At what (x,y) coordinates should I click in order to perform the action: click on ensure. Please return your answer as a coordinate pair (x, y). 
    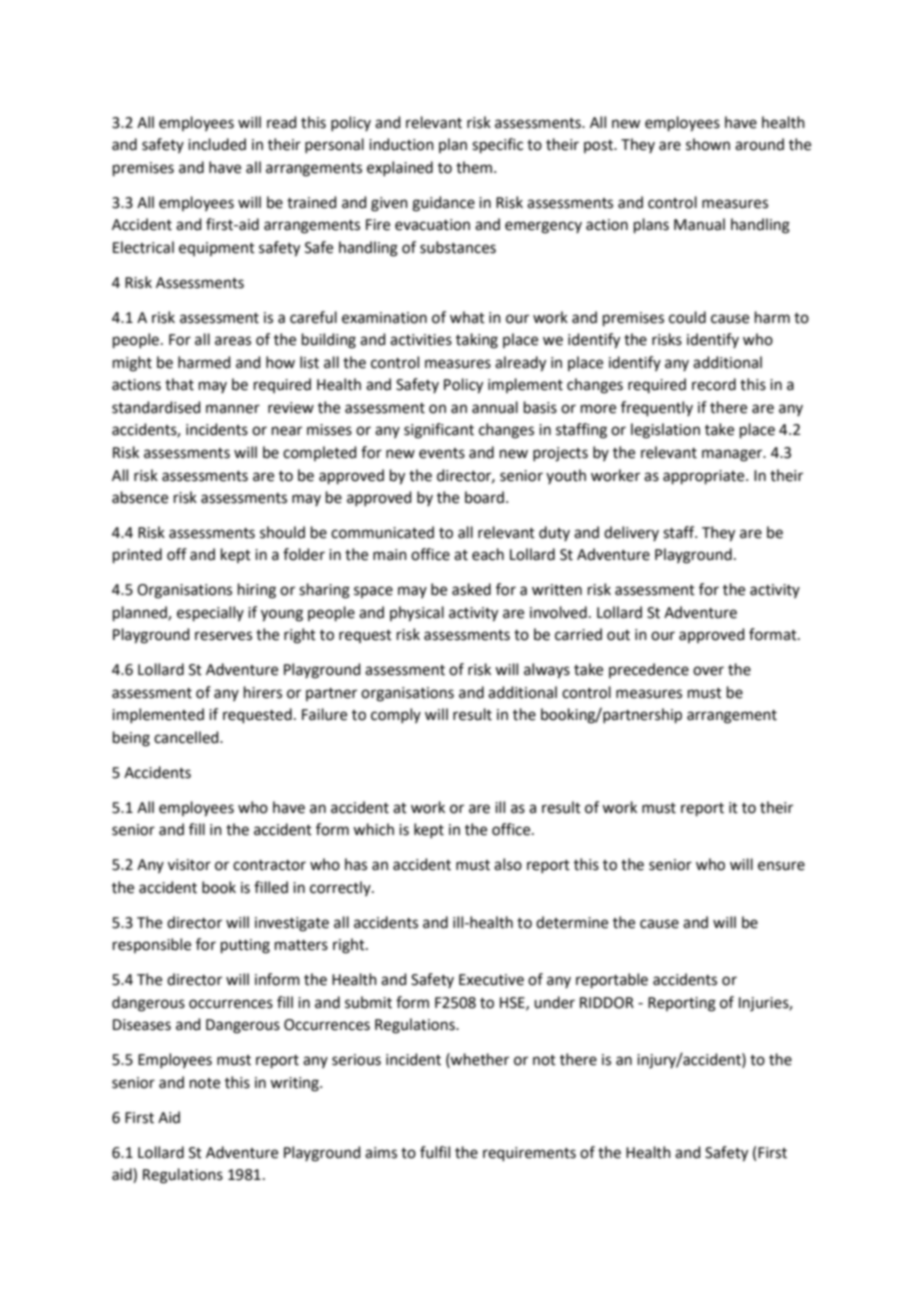
    Looking at the image, I should click on (781, 866).
